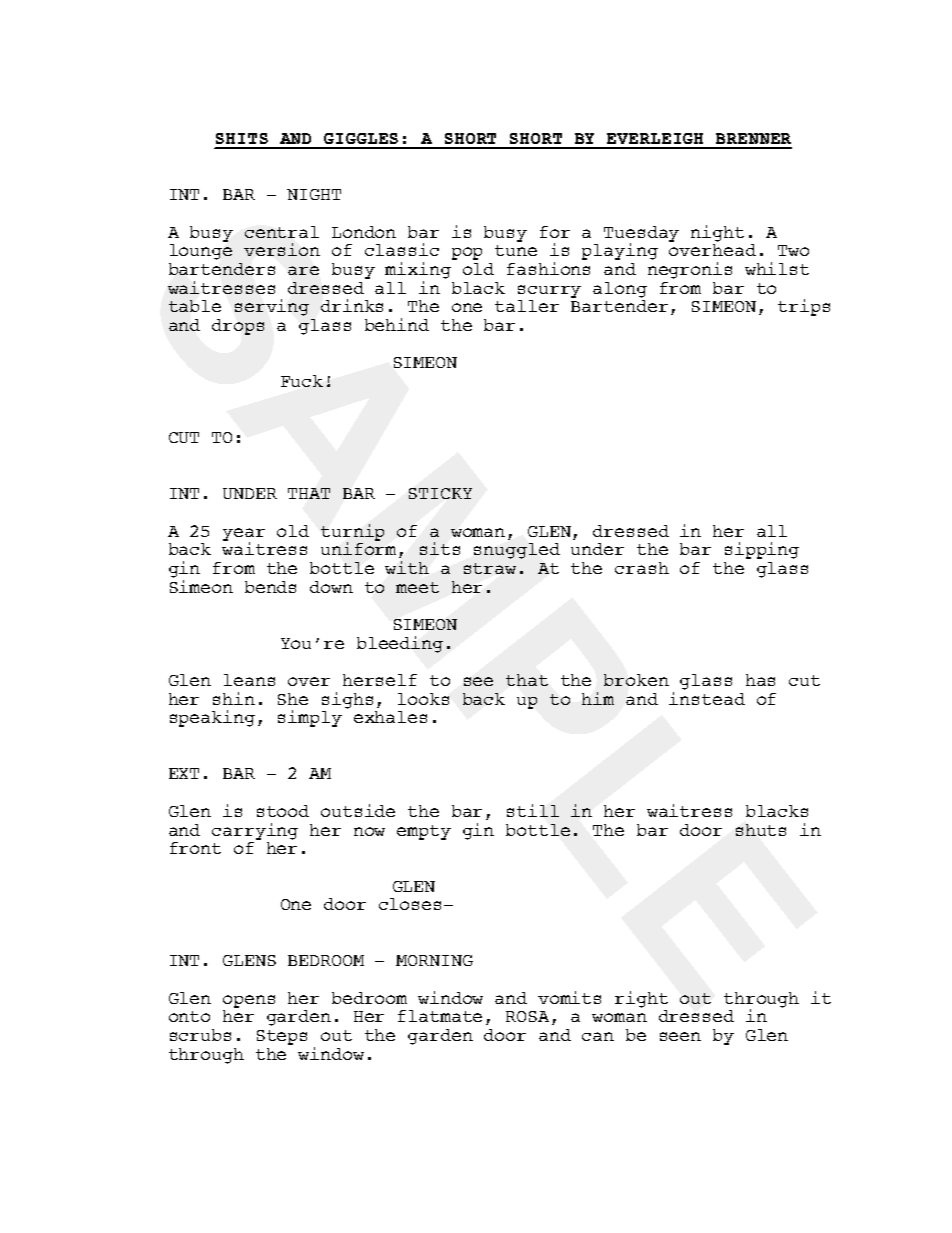 The height and width of the page is (1233, 952). I want to click on opens, so click(249, 1001).
